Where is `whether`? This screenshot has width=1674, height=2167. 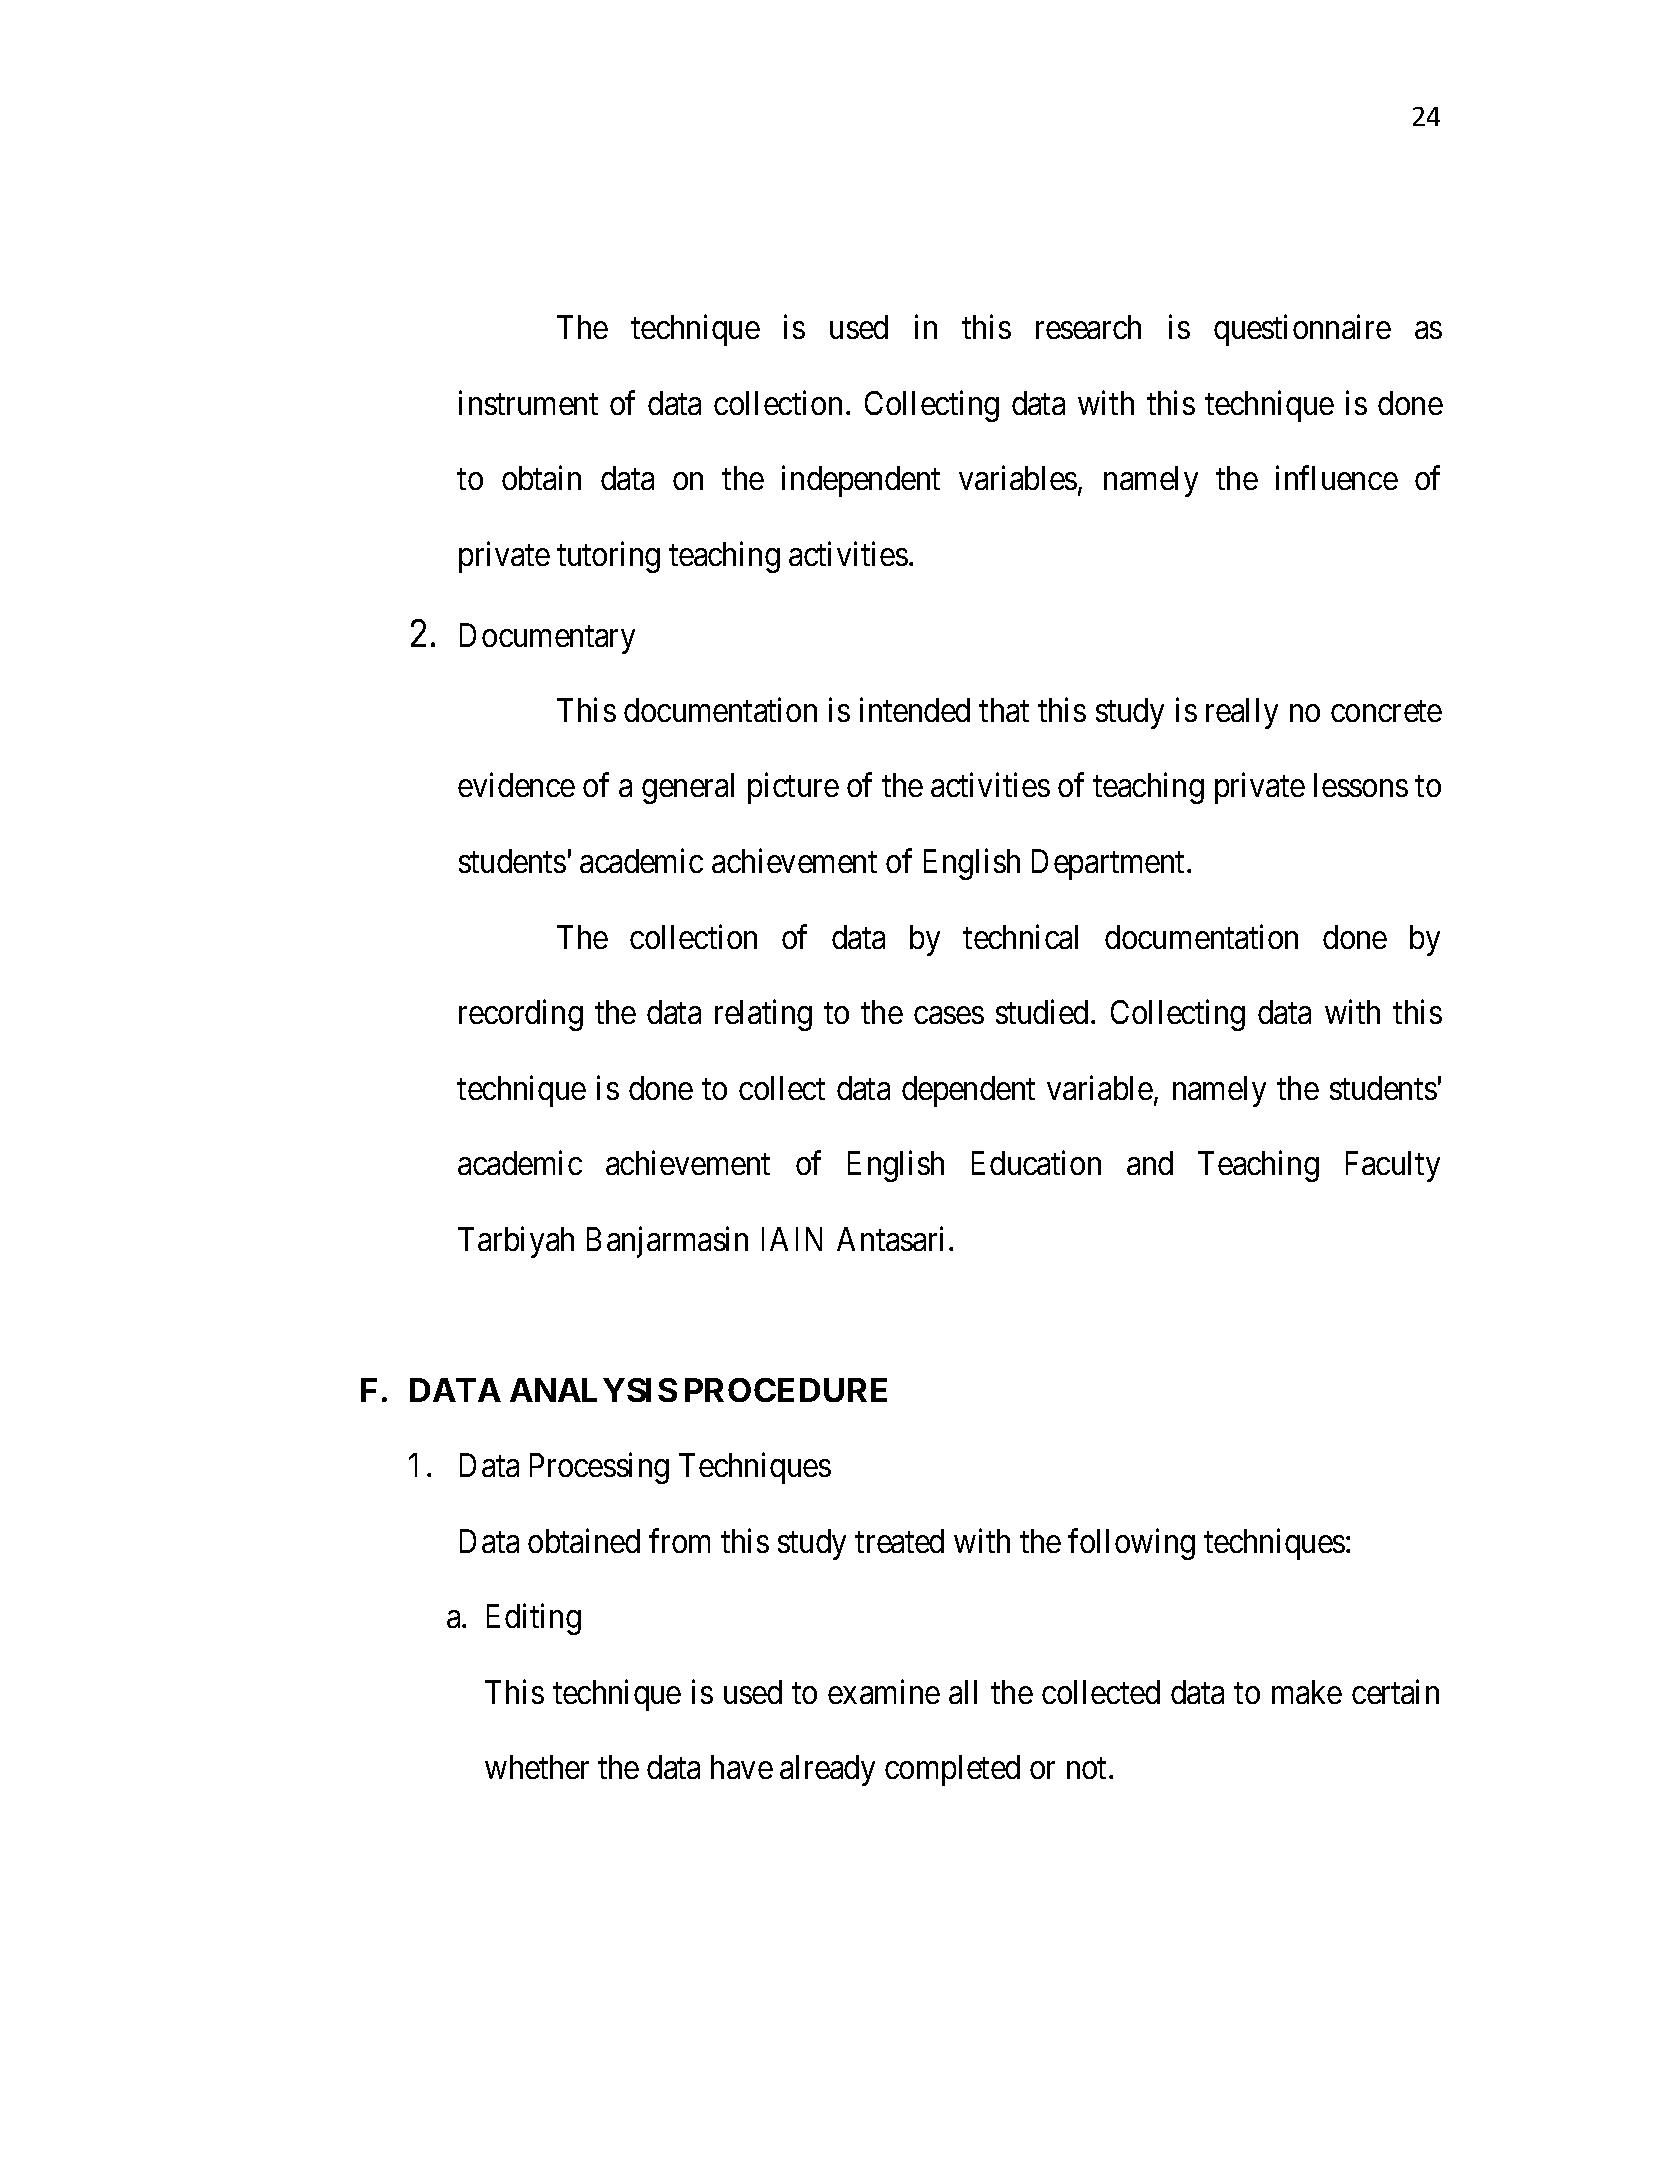 whether is located at coordinates (537, 1767).
